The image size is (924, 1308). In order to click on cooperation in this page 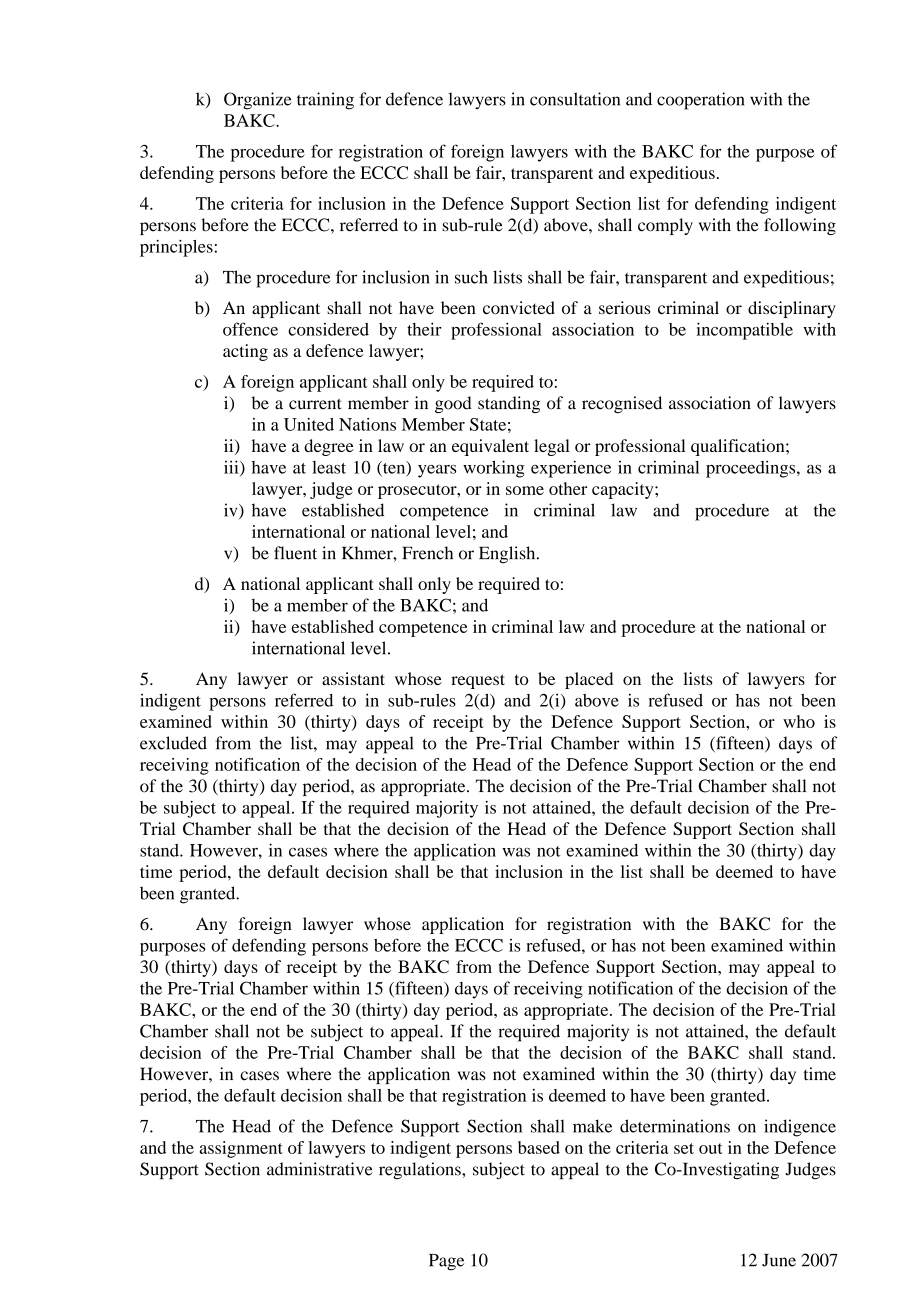, I will do `click(700, 101)`.
